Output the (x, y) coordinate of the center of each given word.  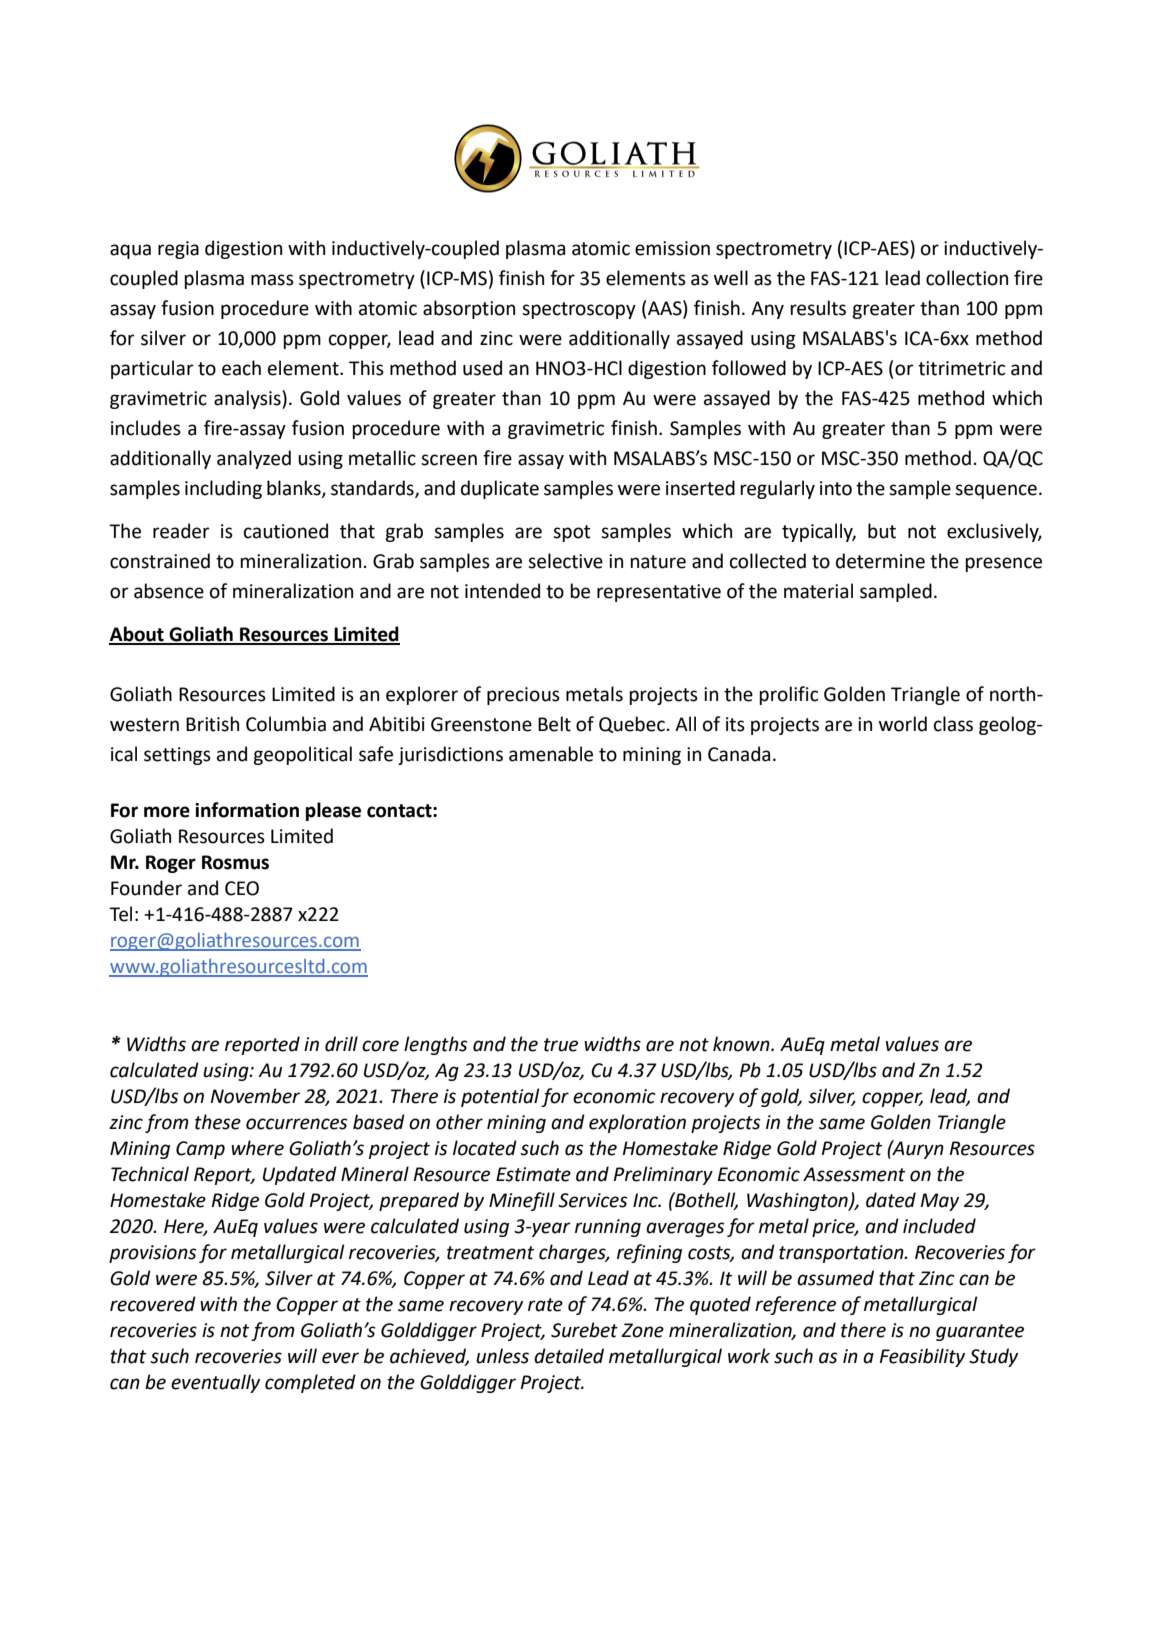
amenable (551, 754)
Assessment (854, 1174)
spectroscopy (579, 310)
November (255, 1096)
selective (565, 561)
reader (181, 531)
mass (272, 280)
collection (967, 278)
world (903, 724)
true (561, 1045)
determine (880, 561)
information (247, 810)
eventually (215, 1383)
